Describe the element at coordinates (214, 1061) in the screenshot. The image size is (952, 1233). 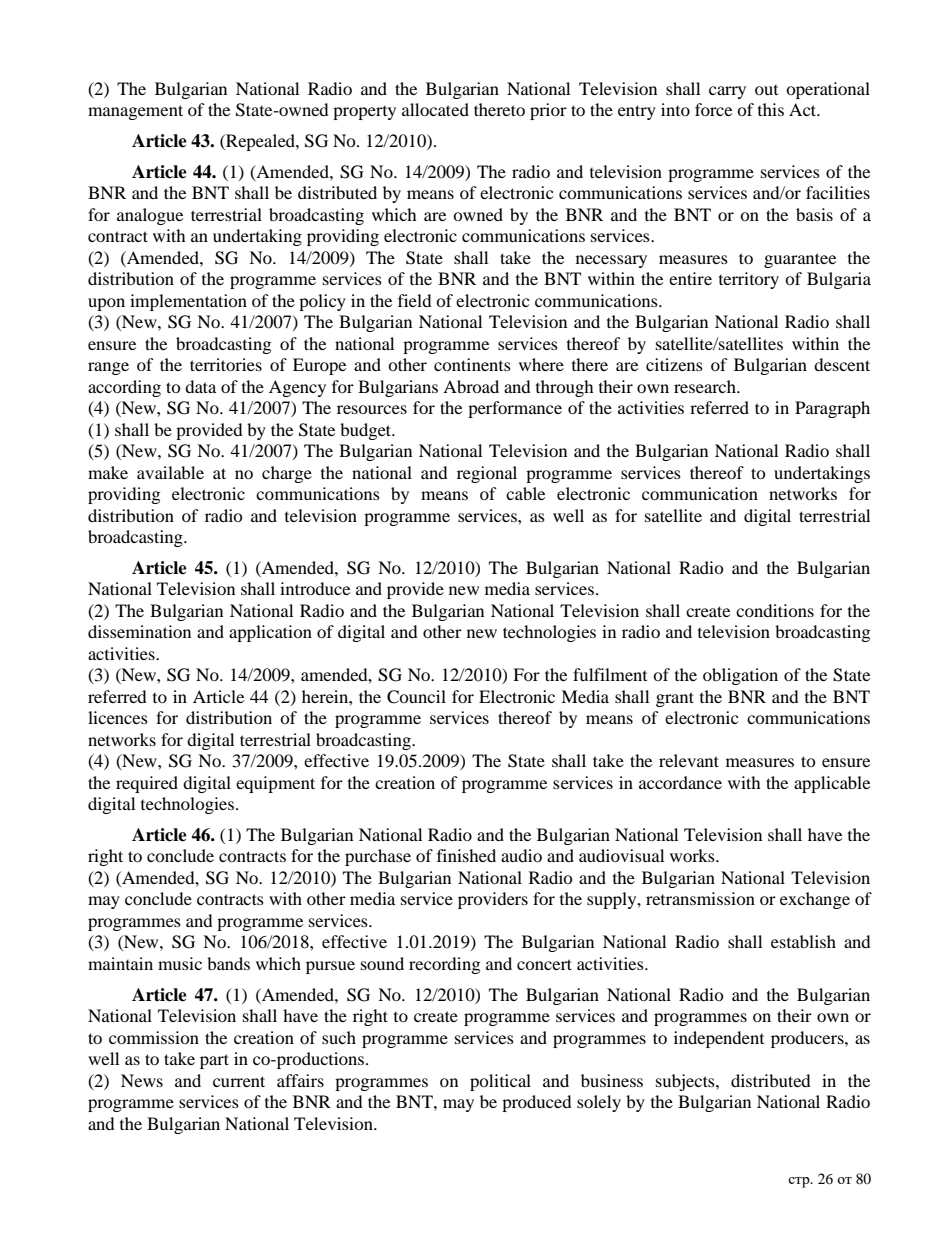
I see `part` at that location.
